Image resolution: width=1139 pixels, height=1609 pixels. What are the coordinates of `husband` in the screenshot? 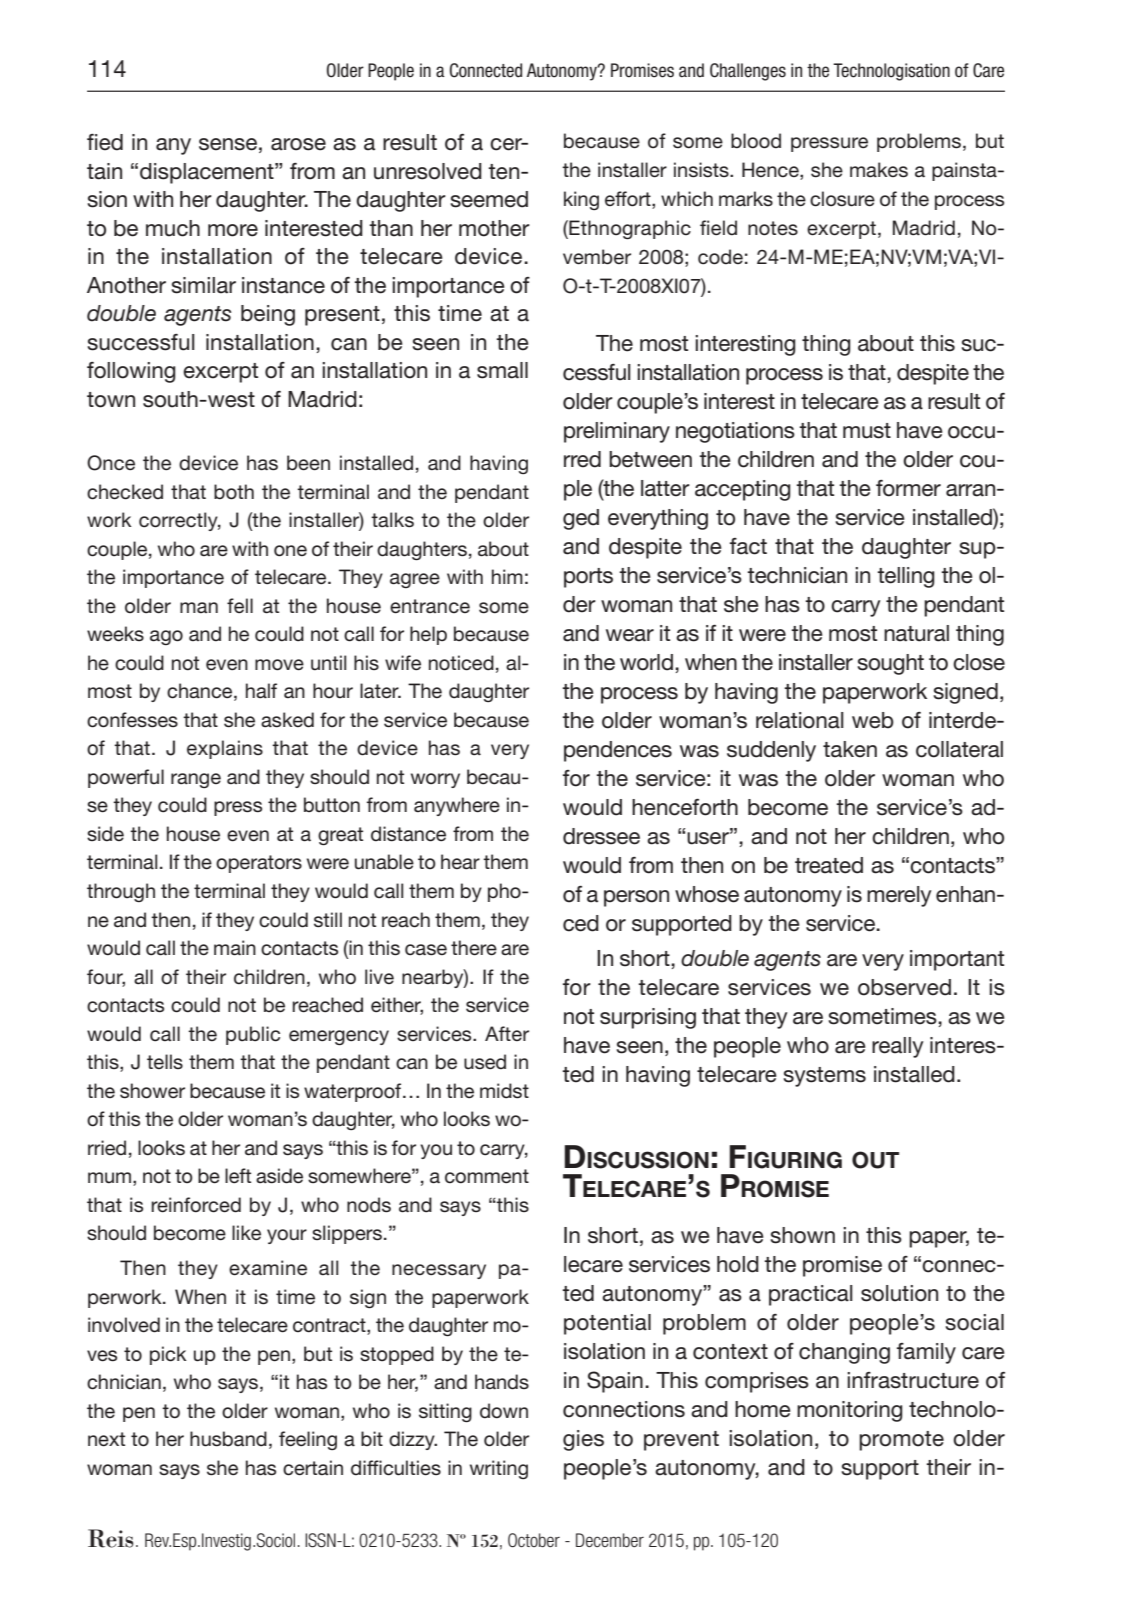 It's located at (228, 1439).
